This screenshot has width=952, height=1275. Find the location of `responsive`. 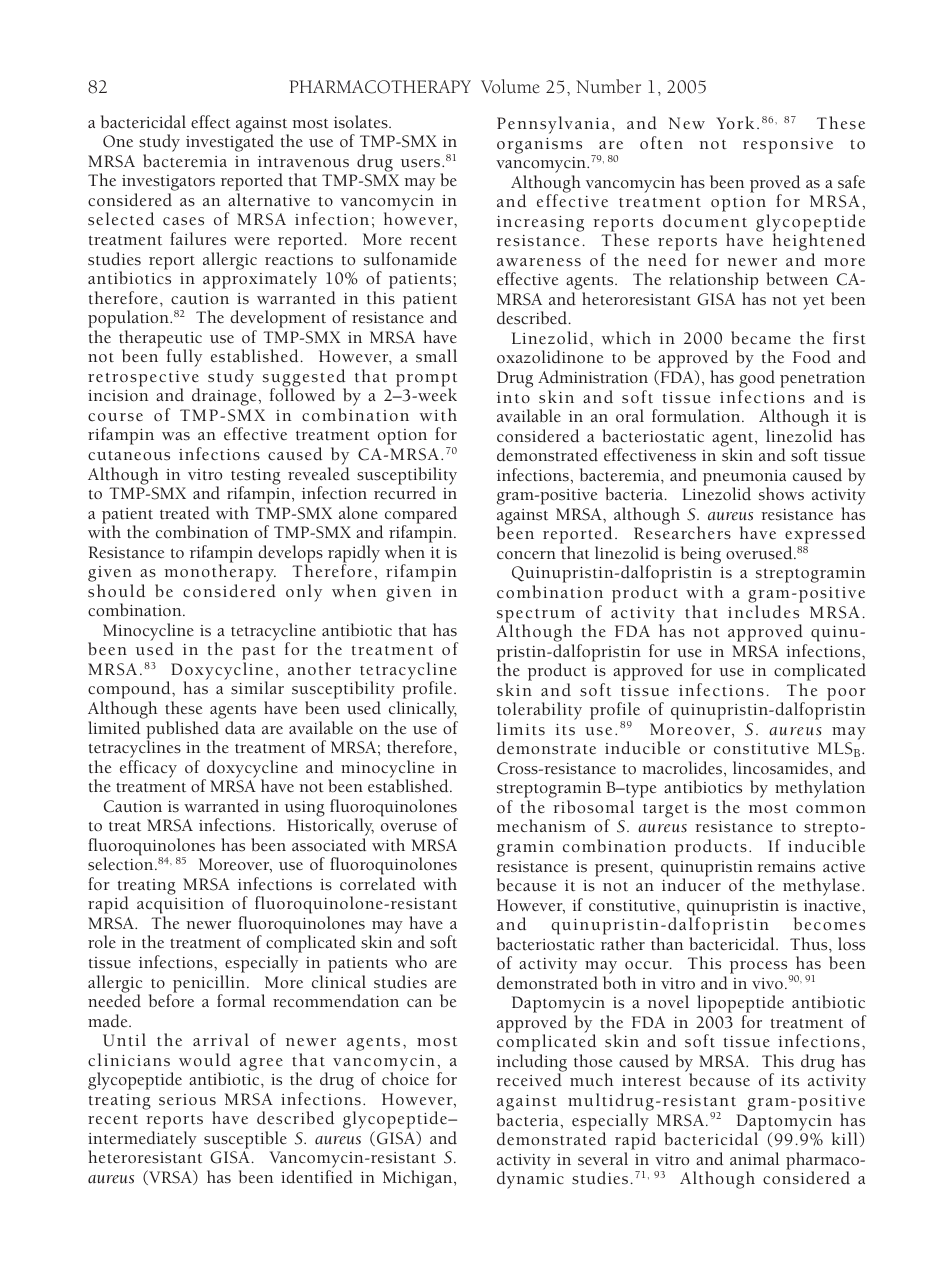

responsive is located at coordinates (788, 146).
